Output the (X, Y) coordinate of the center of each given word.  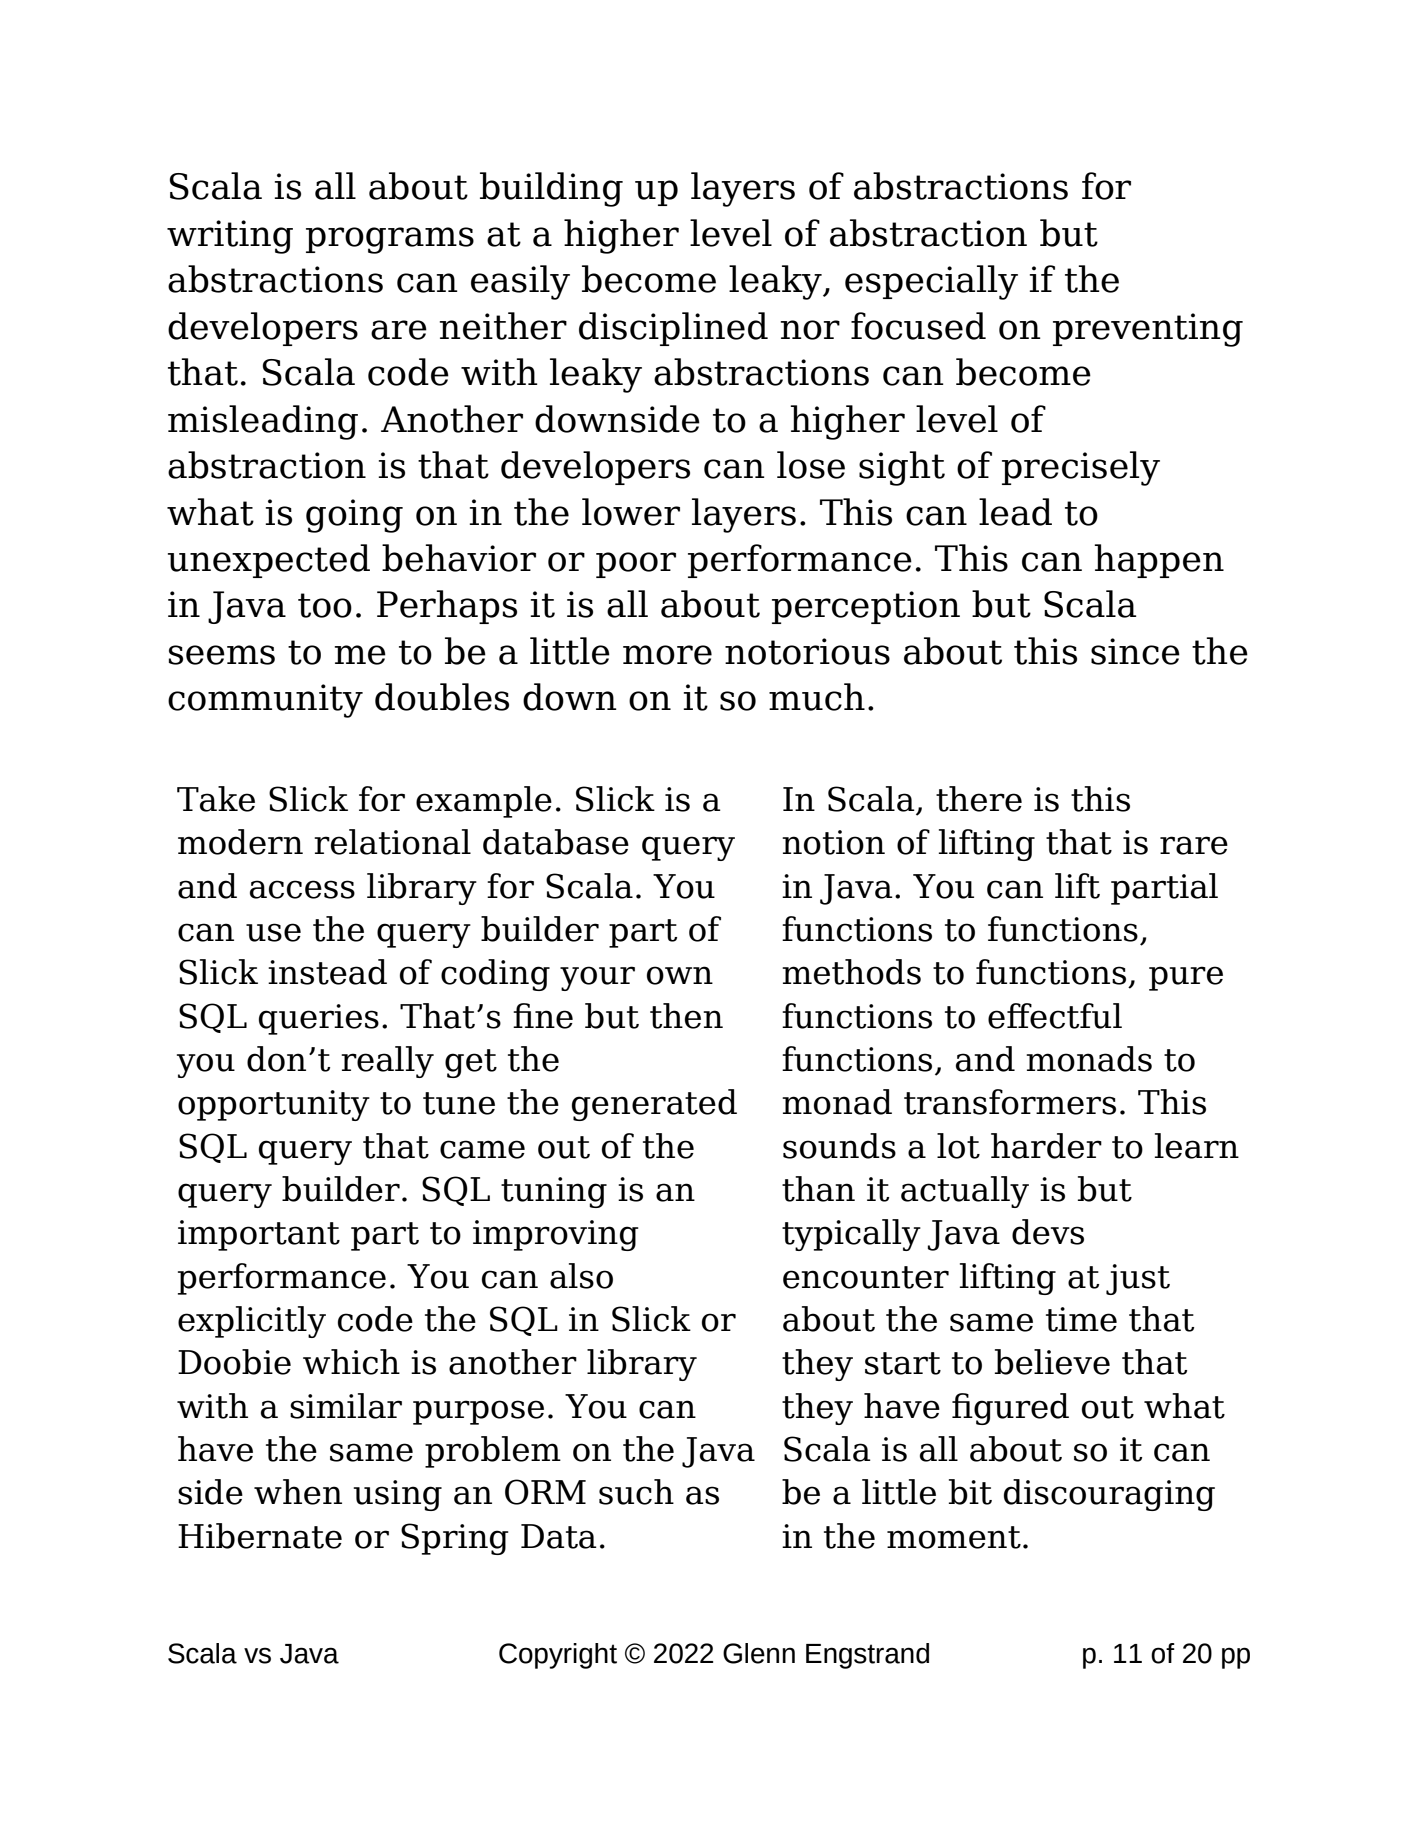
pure (1186, 978)
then (686, 1016)
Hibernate (260, 1536)
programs (390, 240)
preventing (1148, 330)
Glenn (759, 1653)
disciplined (673, 329)
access (302, 889)
